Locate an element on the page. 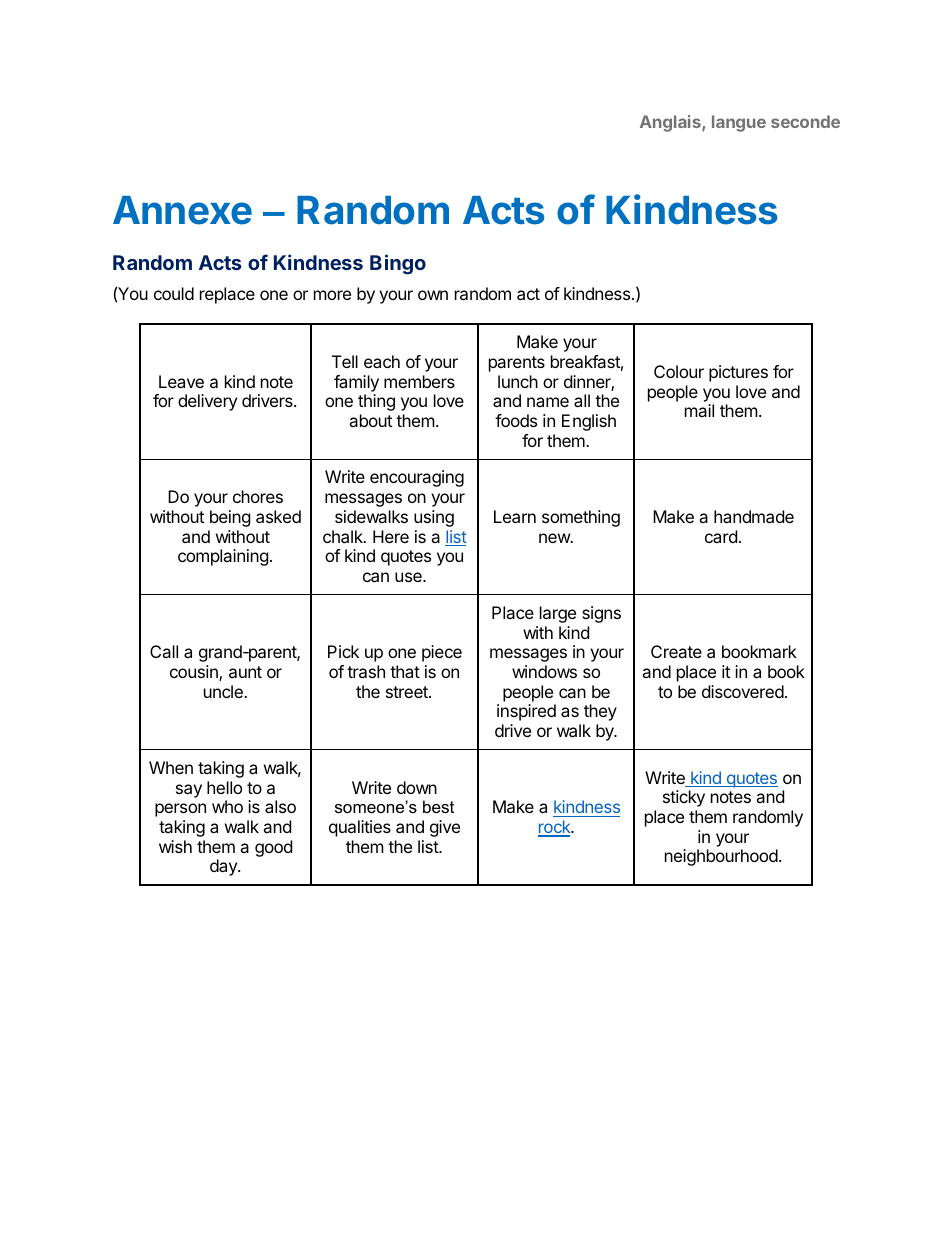 The image size is (952, 1233). Anglais is located at coordinates (671, 123).
